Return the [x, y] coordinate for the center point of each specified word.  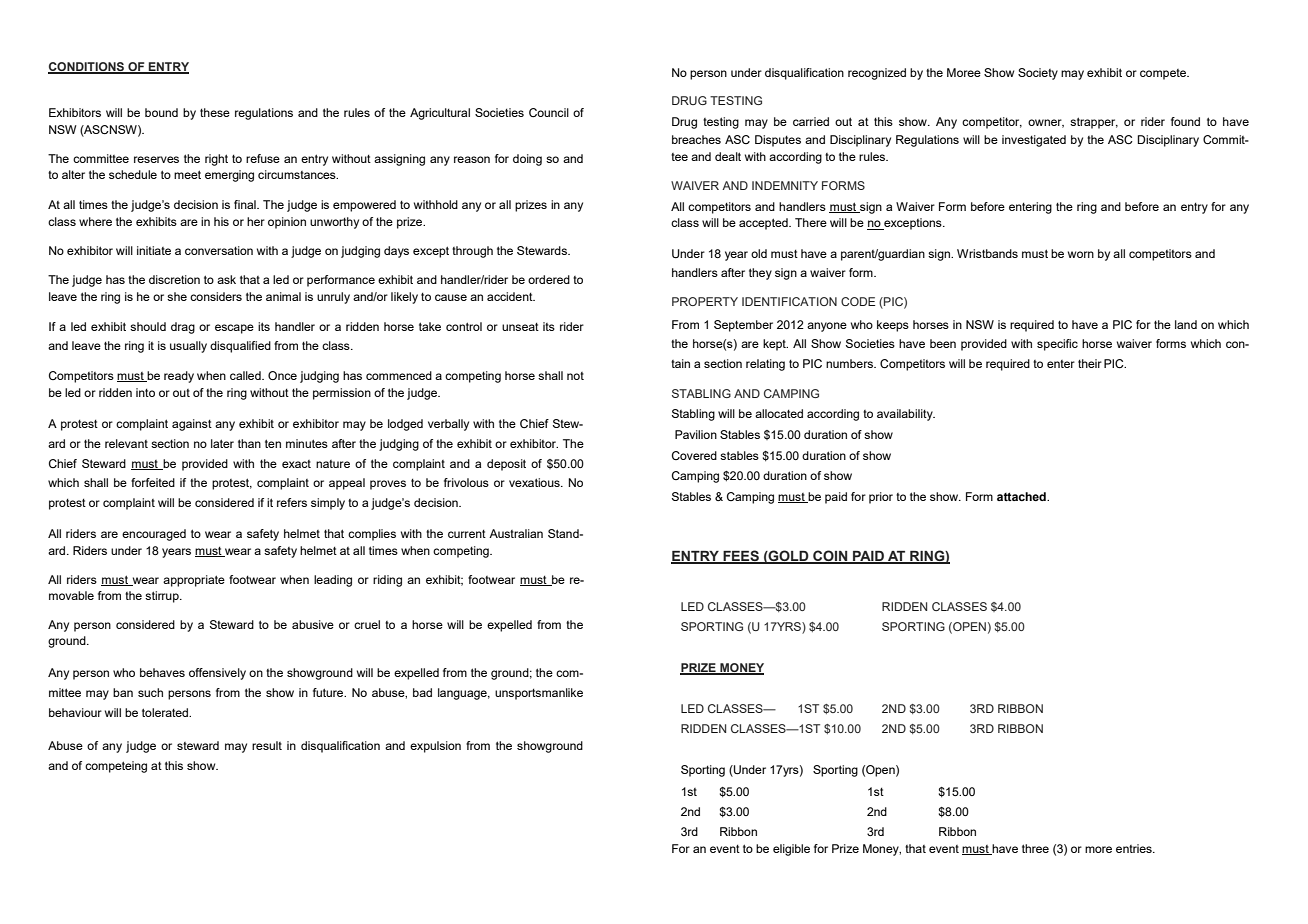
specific [1057, 345]
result [267, 745]
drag [183, 328]
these [215, 112]
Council [549, 112]
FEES [741, 557]
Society [1038, 74]
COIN [830, 557]
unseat [520, 327]
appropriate [194, 581]
